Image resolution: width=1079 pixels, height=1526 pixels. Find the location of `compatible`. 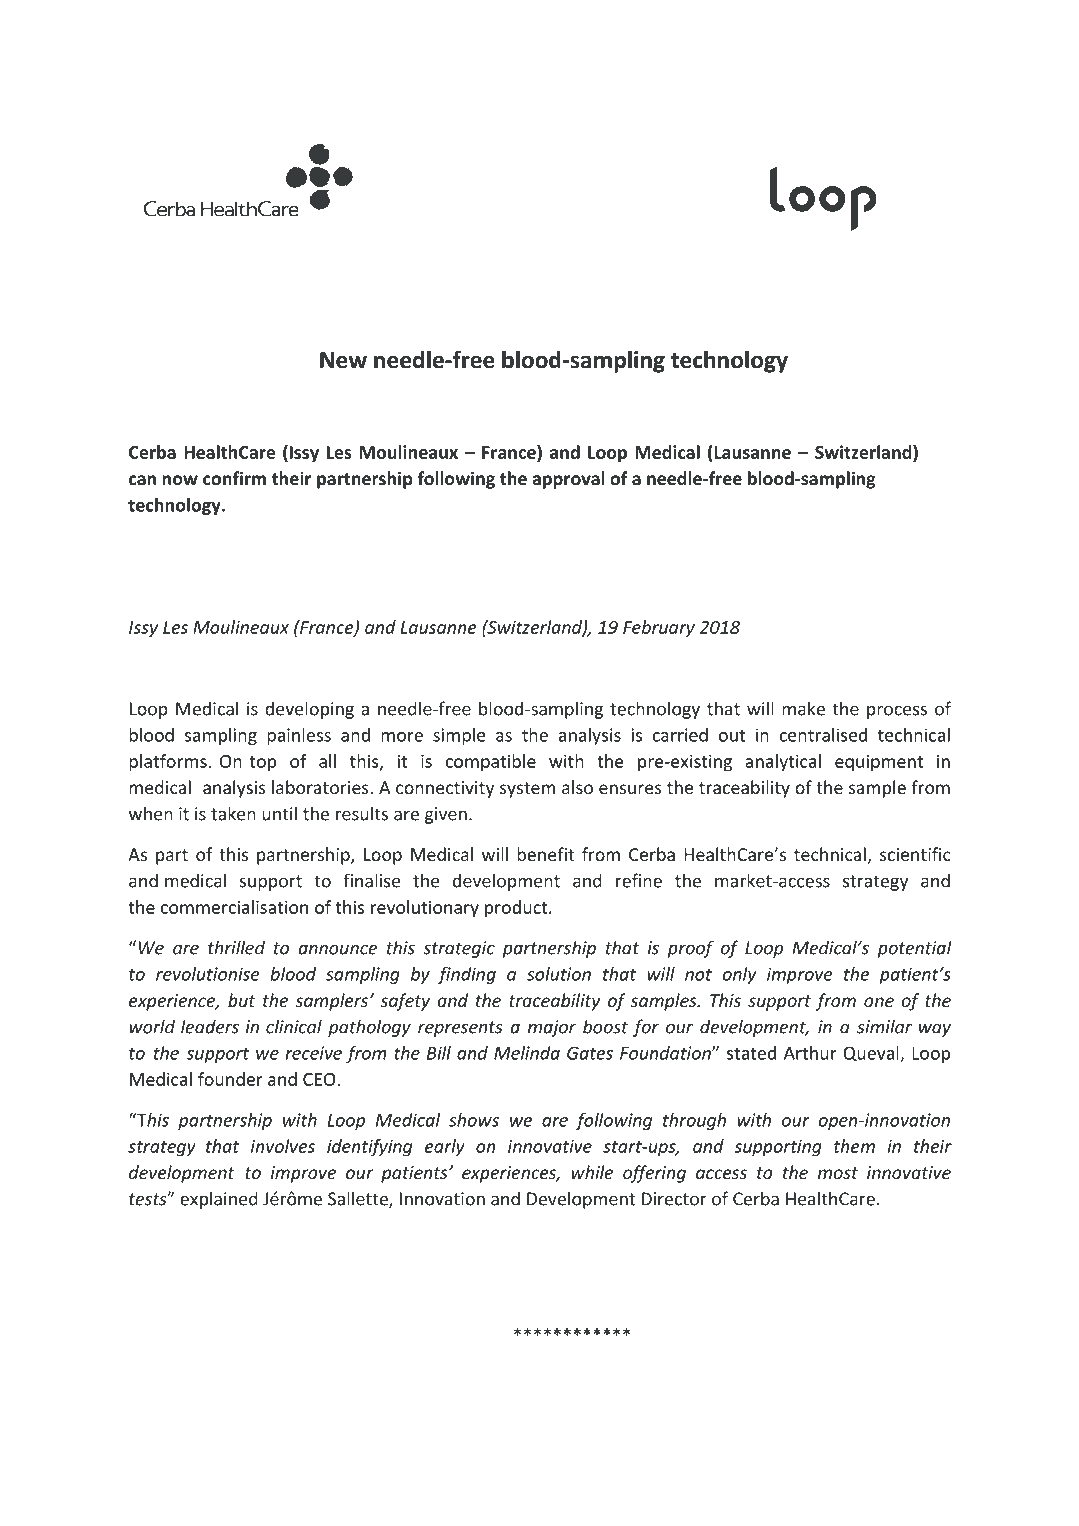

compatible is located at coordinates (491, 763).
